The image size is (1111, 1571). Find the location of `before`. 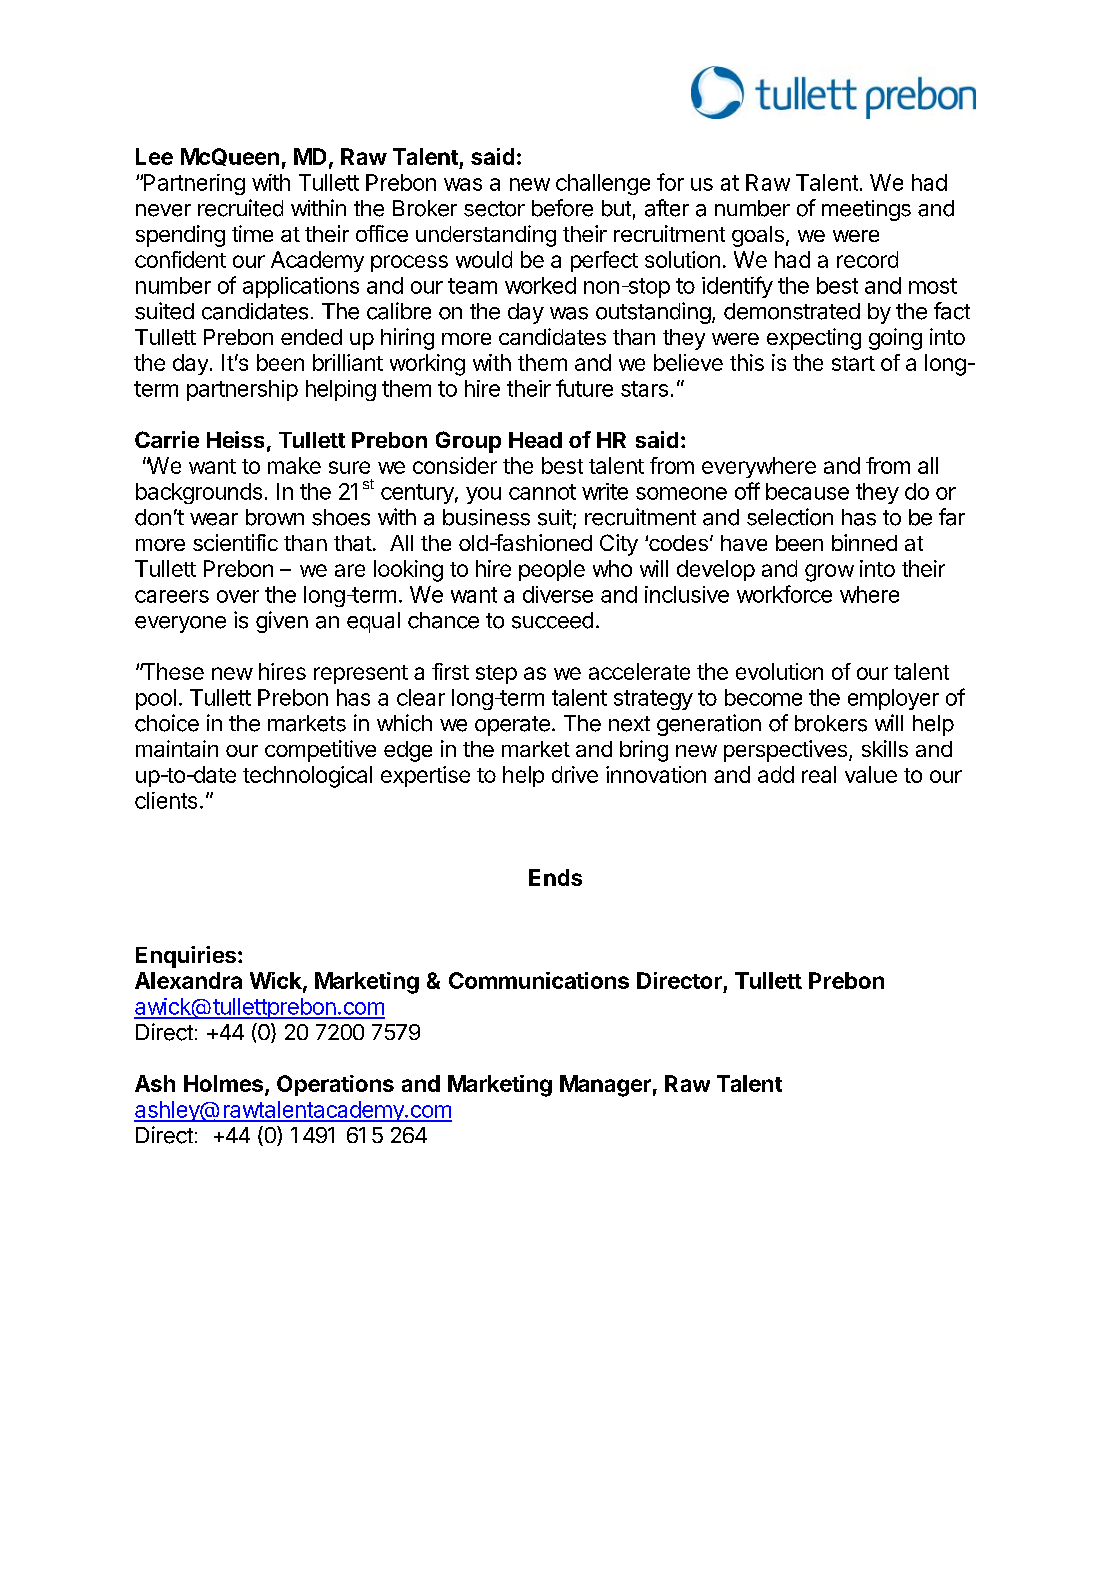

before is located at coordinates (562, 208).
